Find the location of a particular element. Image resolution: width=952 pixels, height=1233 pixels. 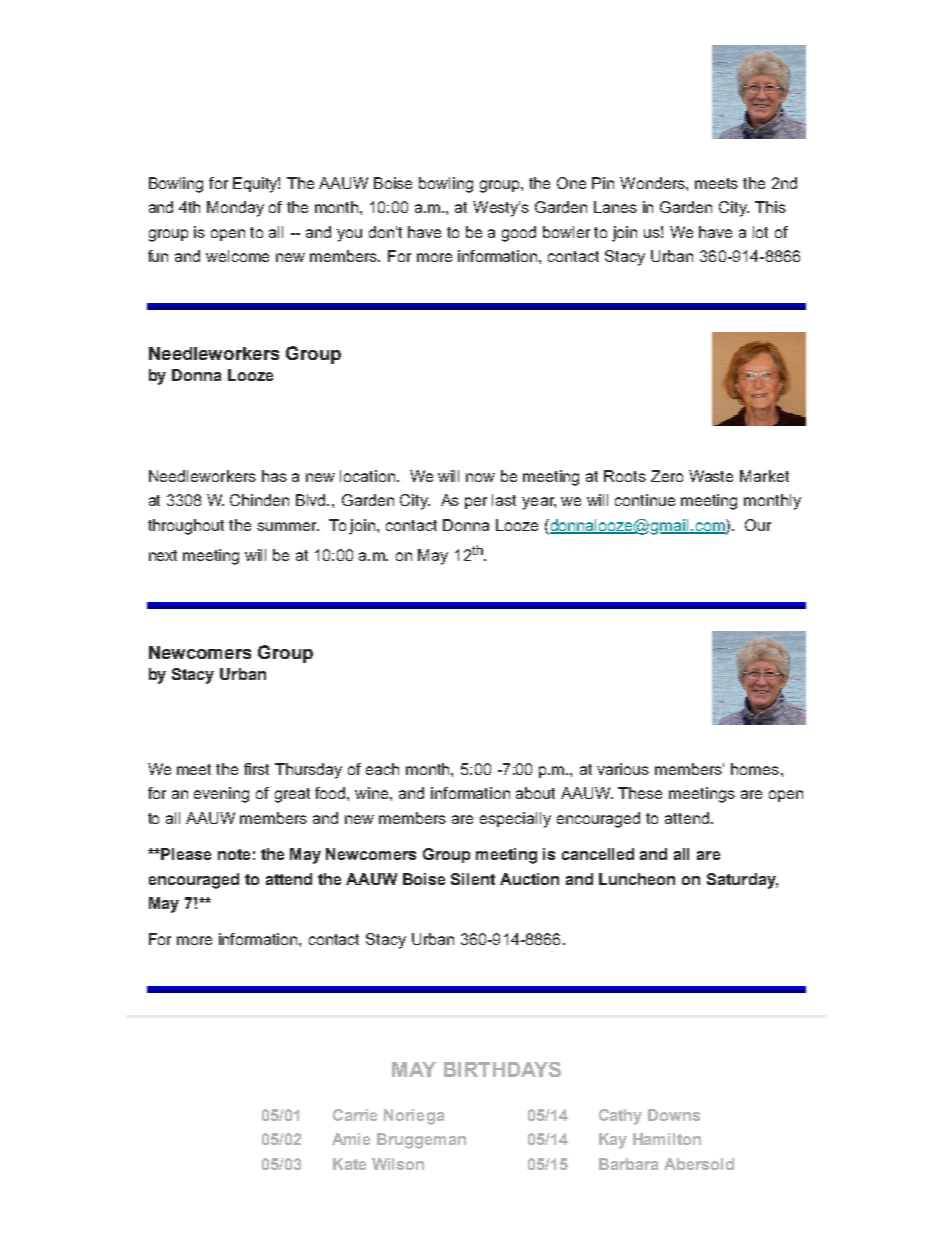

These is located at coordinates (640, 793).
